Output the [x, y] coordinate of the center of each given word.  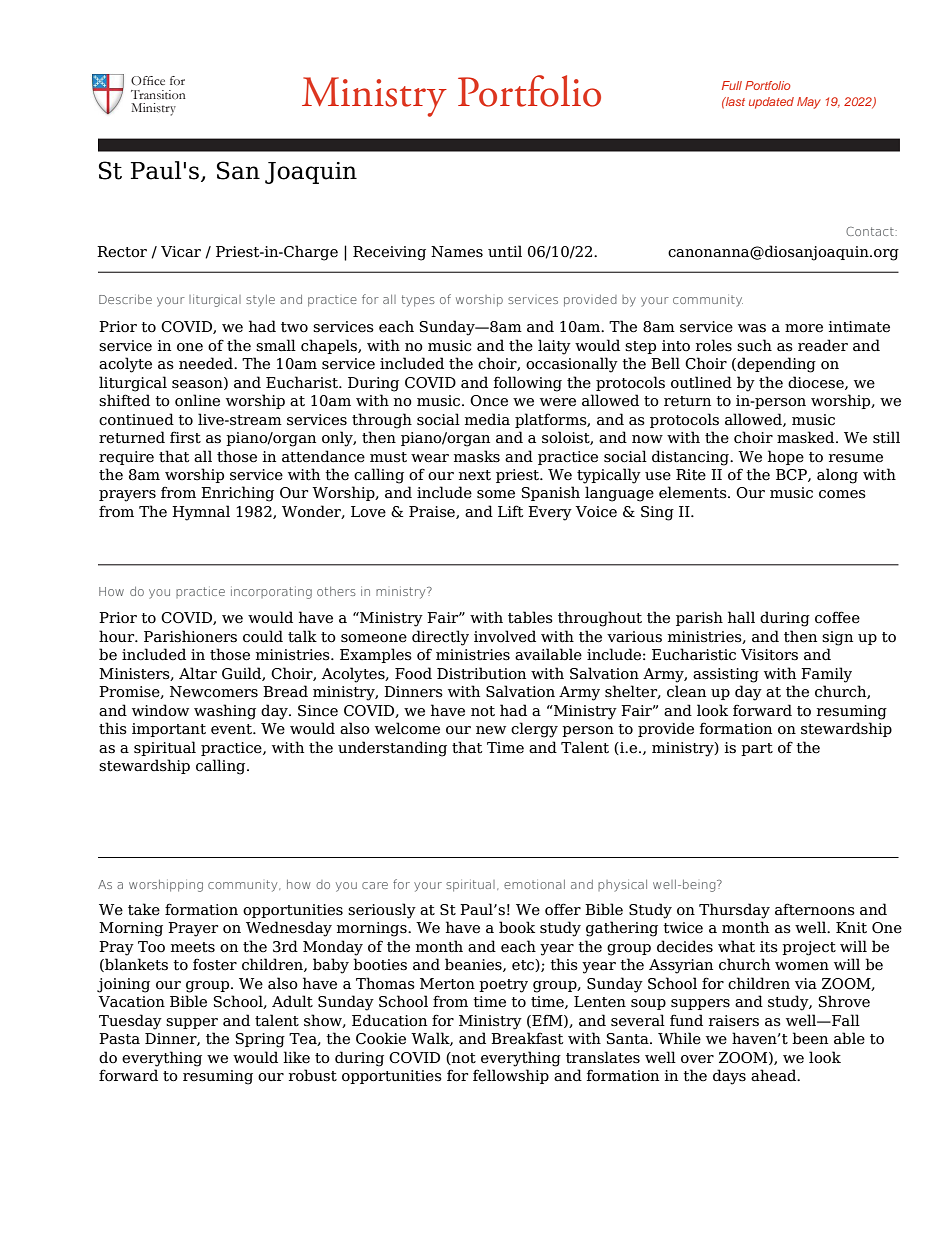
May [809, 103]
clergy [534, 730]
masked [807, 437]
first [185, 437]
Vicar [181, 252]
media [487, 419]
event [232, 729]
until [505, 251]
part [757, 749]
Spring [260, 1040]
